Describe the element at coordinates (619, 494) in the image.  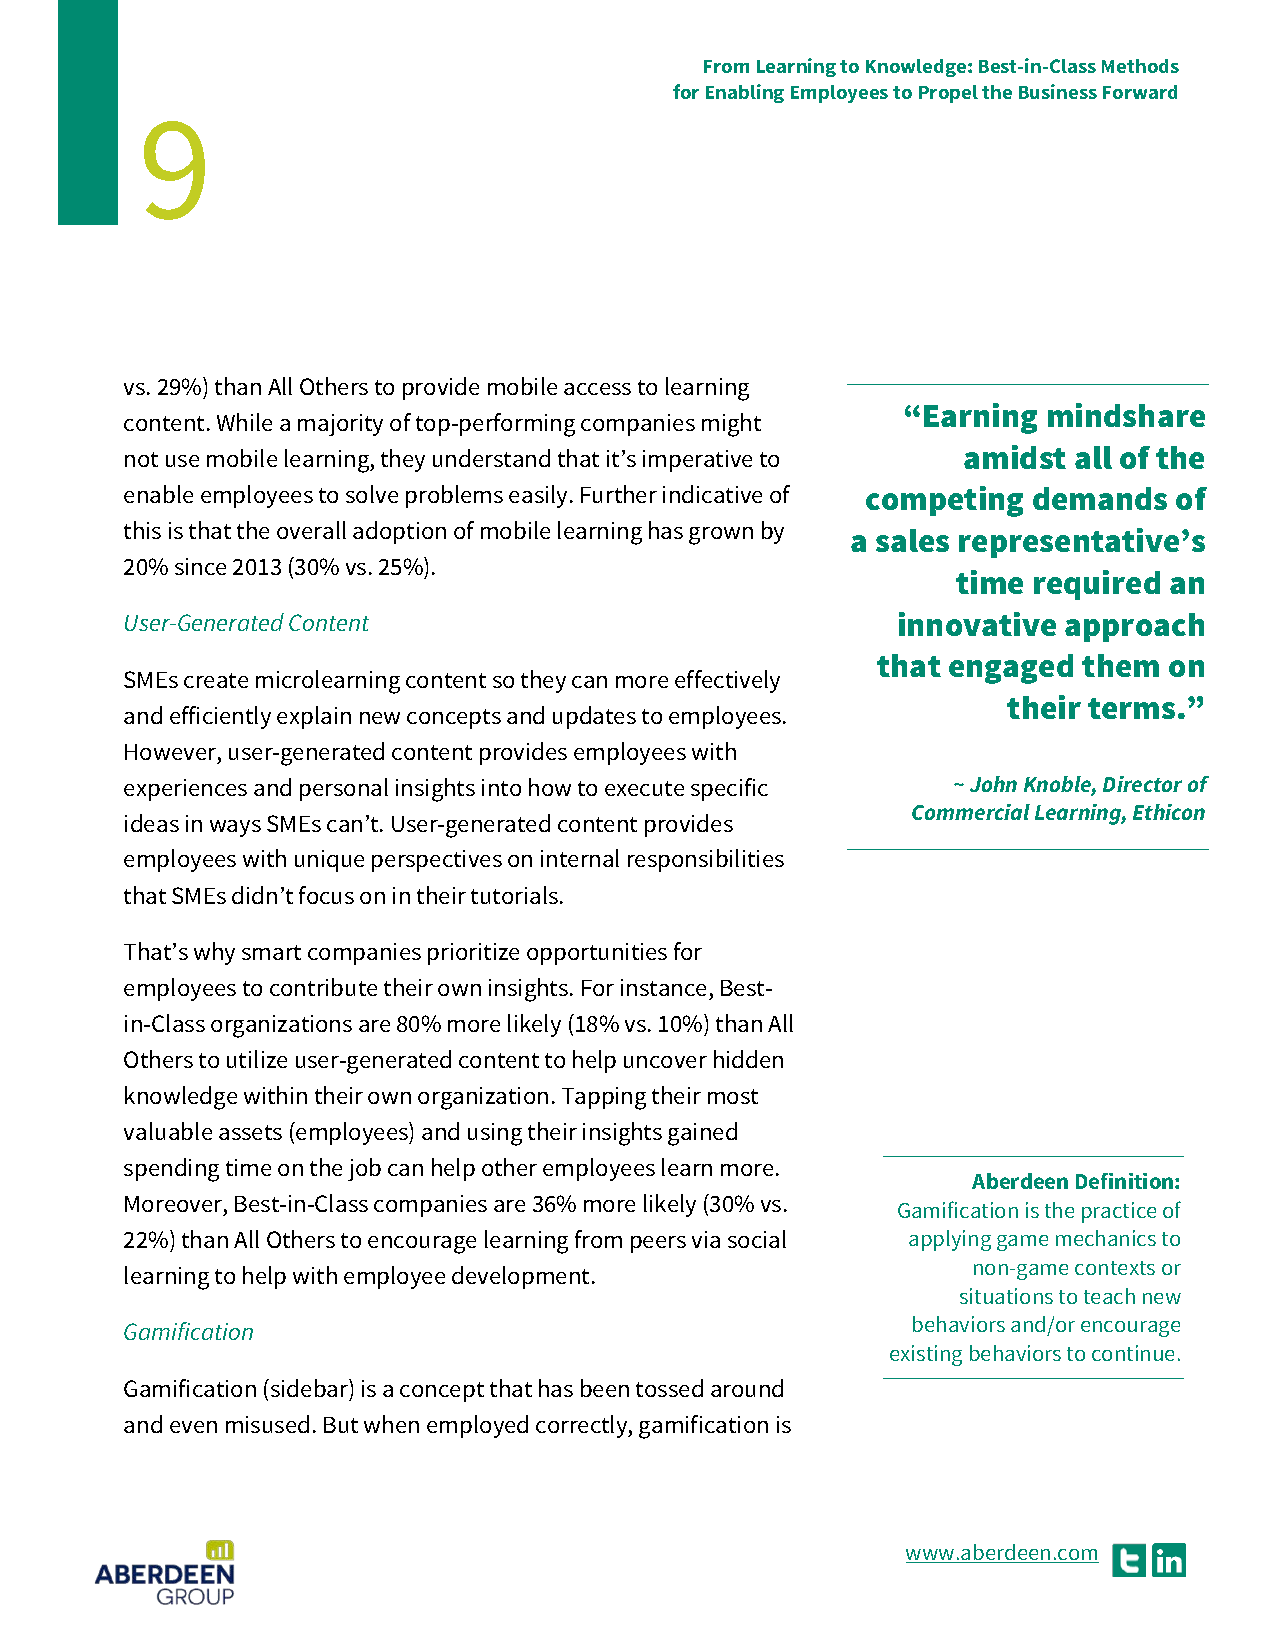
I see `Further` at that location.
